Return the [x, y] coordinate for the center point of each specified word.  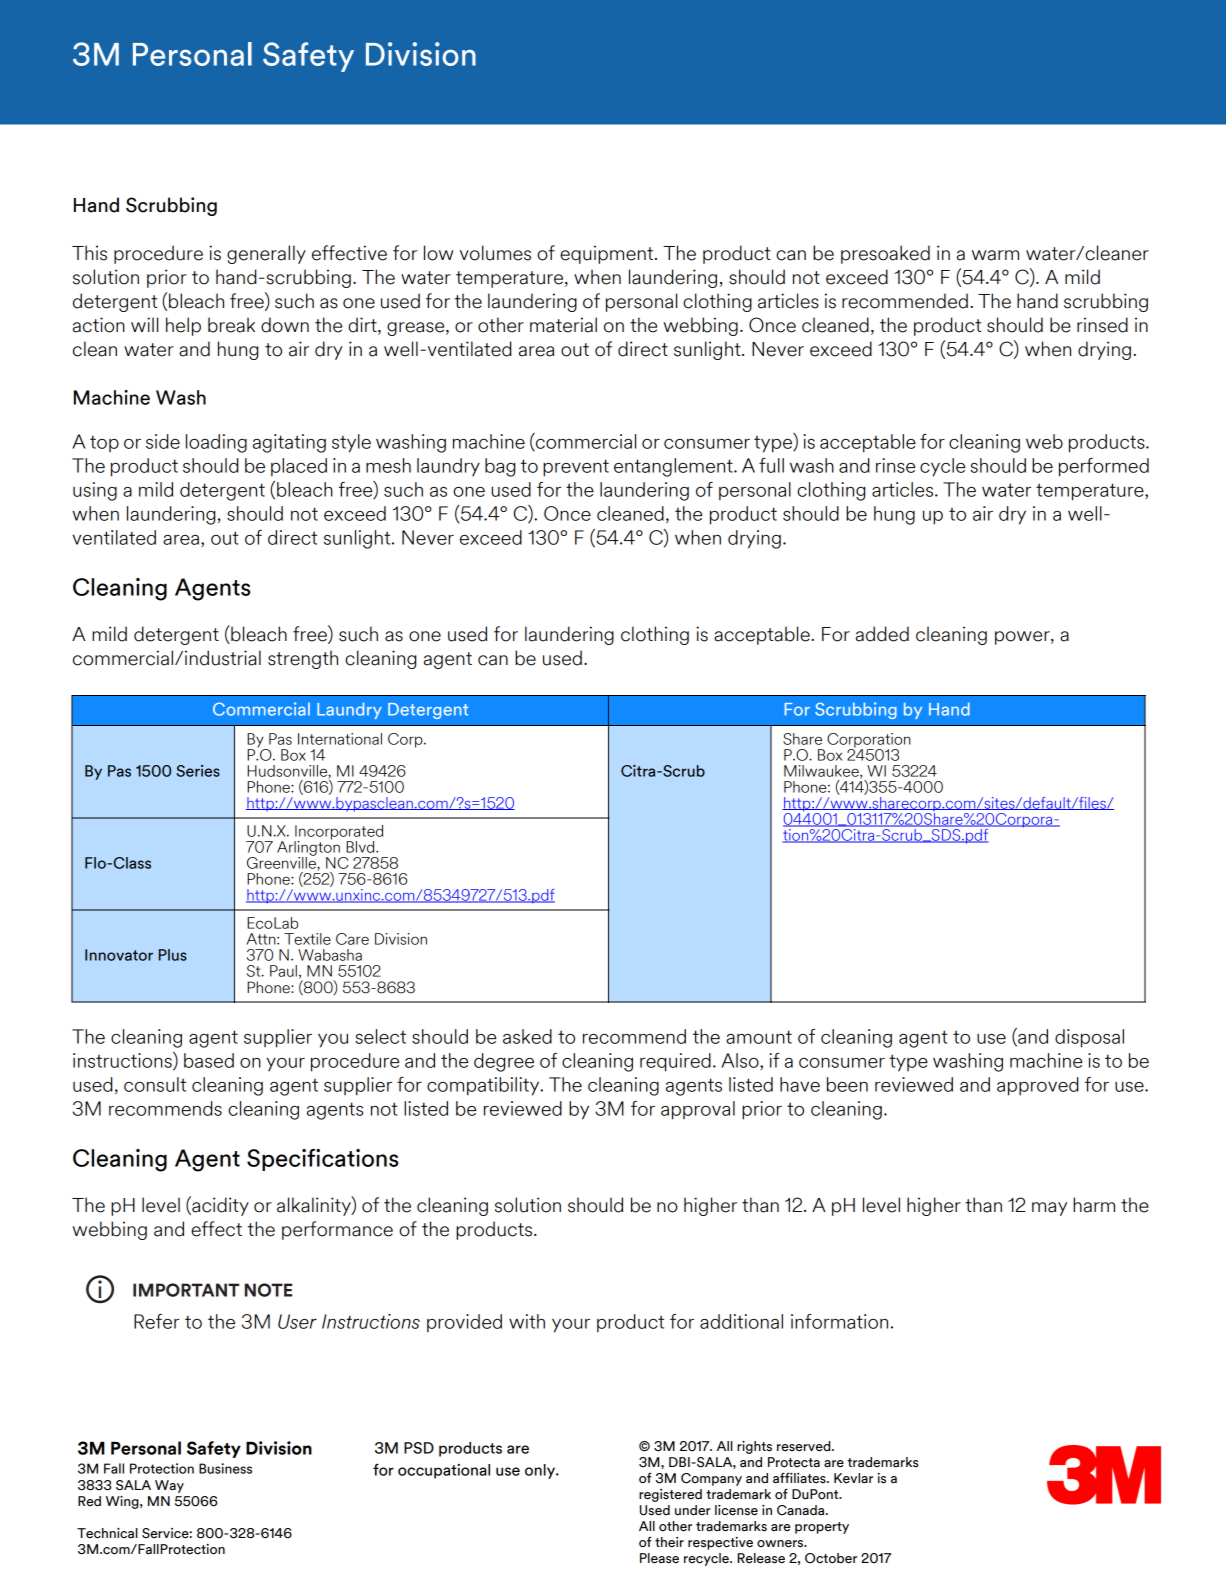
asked [527, 1036]
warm [995, 255]
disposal [1089, 1038]
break [231, 325]
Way [169, 1486]
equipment [608, 254]
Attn [262, 939]
